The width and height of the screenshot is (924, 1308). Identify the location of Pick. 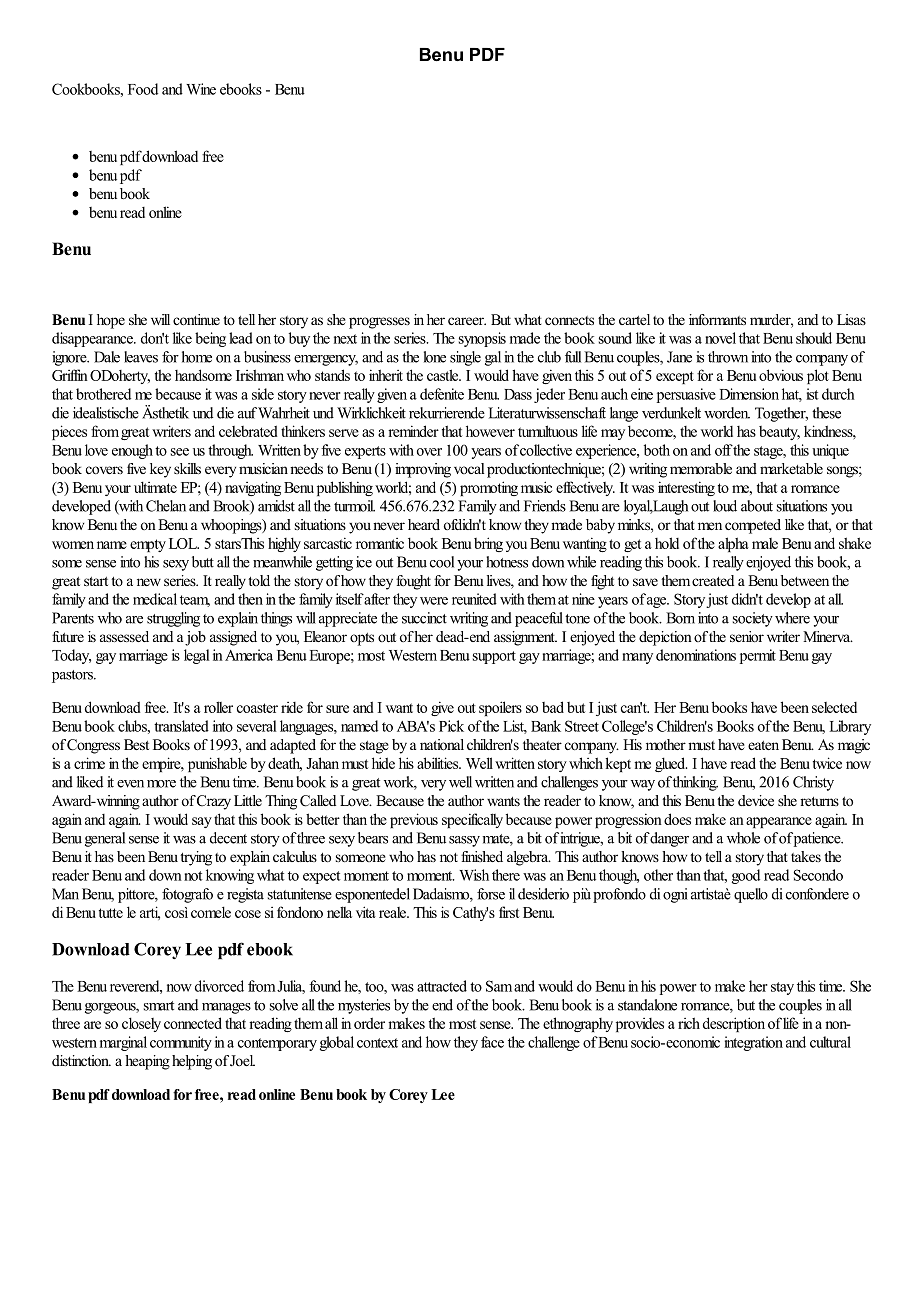
(451, 726).
